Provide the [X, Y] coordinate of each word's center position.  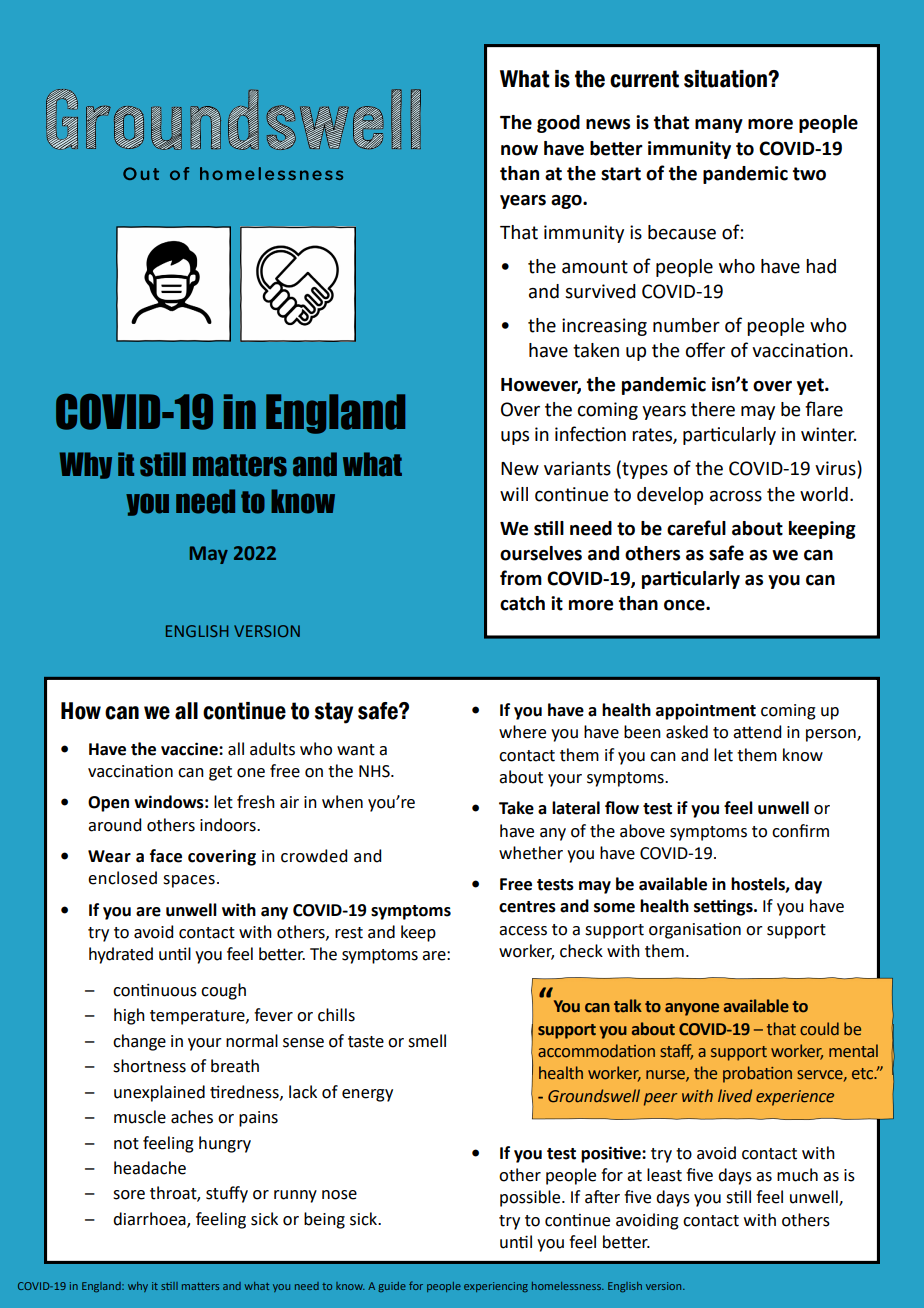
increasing [604, 327]
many [719, 126]
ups [515, 438]
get [220, 773]
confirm [800, 831]
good [558, 124]
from [521, 578]
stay [334, 713]
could [819, 1028]
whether [531, 853]
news [608, 124]
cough [223, 991]
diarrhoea [150, 1220]
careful [696, 528]
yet [811, 386]
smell [427, 1041]
